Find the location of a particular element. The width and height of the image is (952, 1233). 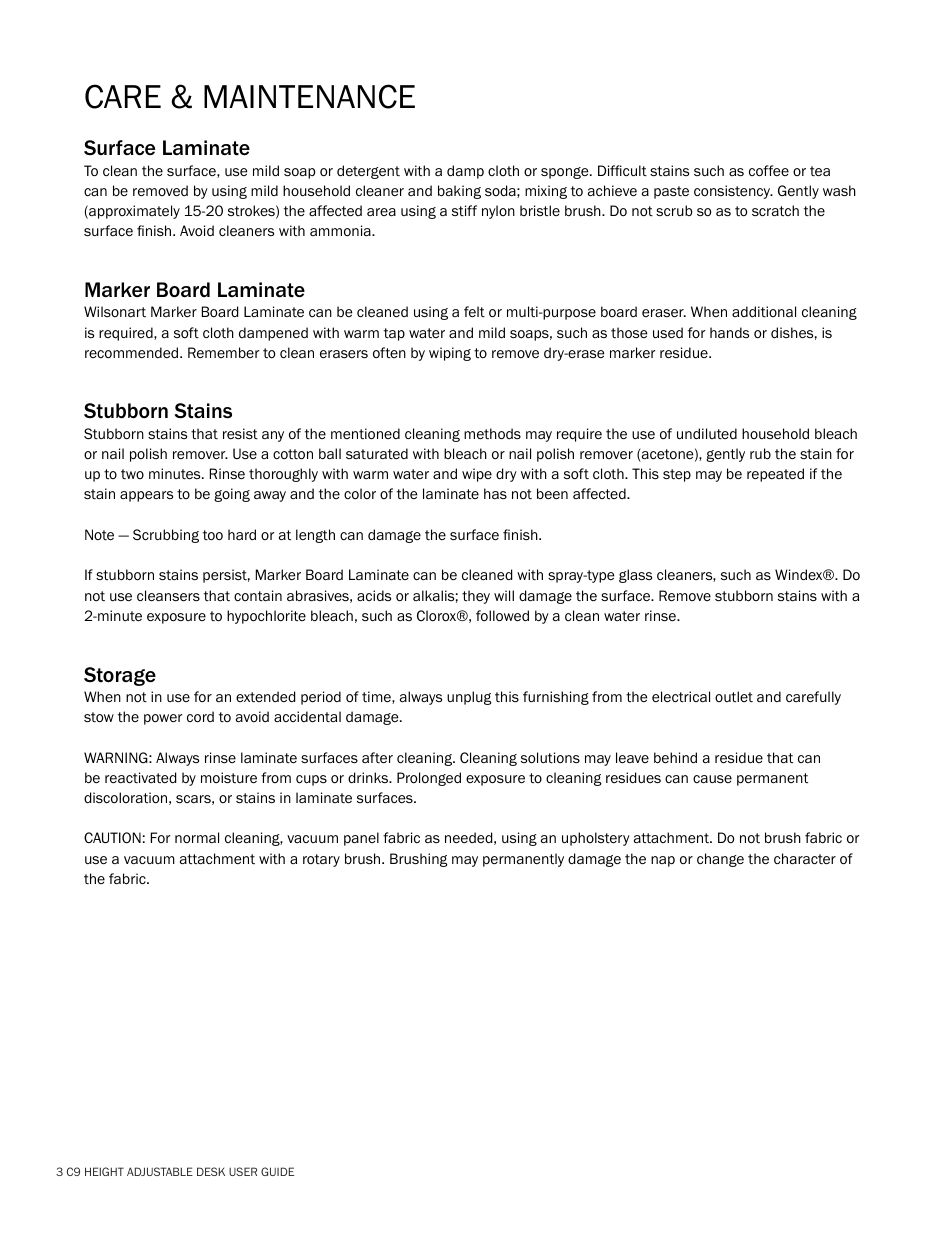

felt is located at coordinates (474, 312).
